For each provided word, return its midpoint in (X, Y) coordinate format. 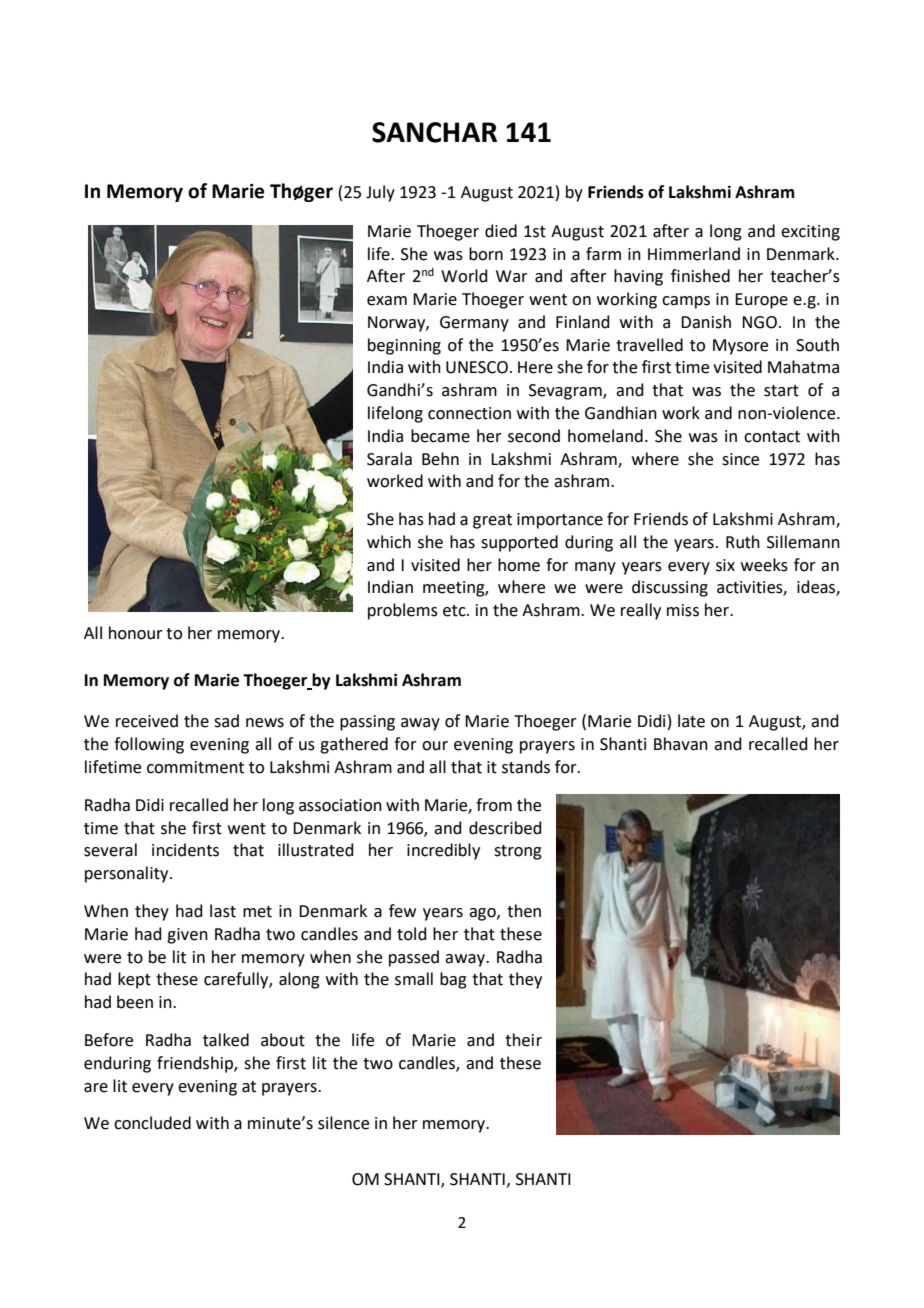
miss (683, 610)
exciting (810, 233)
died (501, 231)
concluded (152, 1123)
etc (455, 611)
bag (453, 980)
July (380, 193)
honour (136, 633)
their (523, 1040)
